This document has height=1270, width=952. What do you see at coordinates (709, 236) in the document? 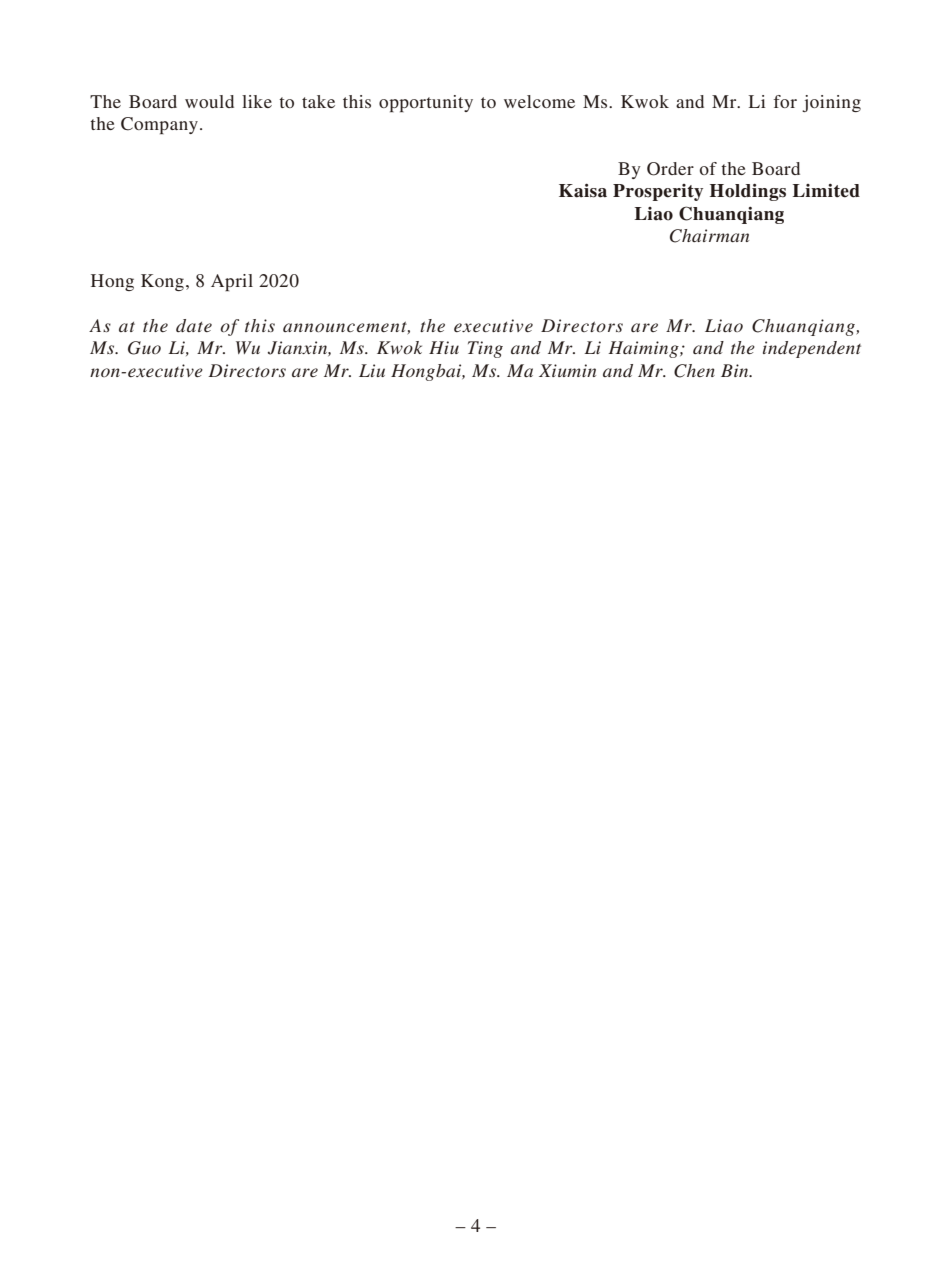
I see `Chairman` at bounding box center [709, 236].
